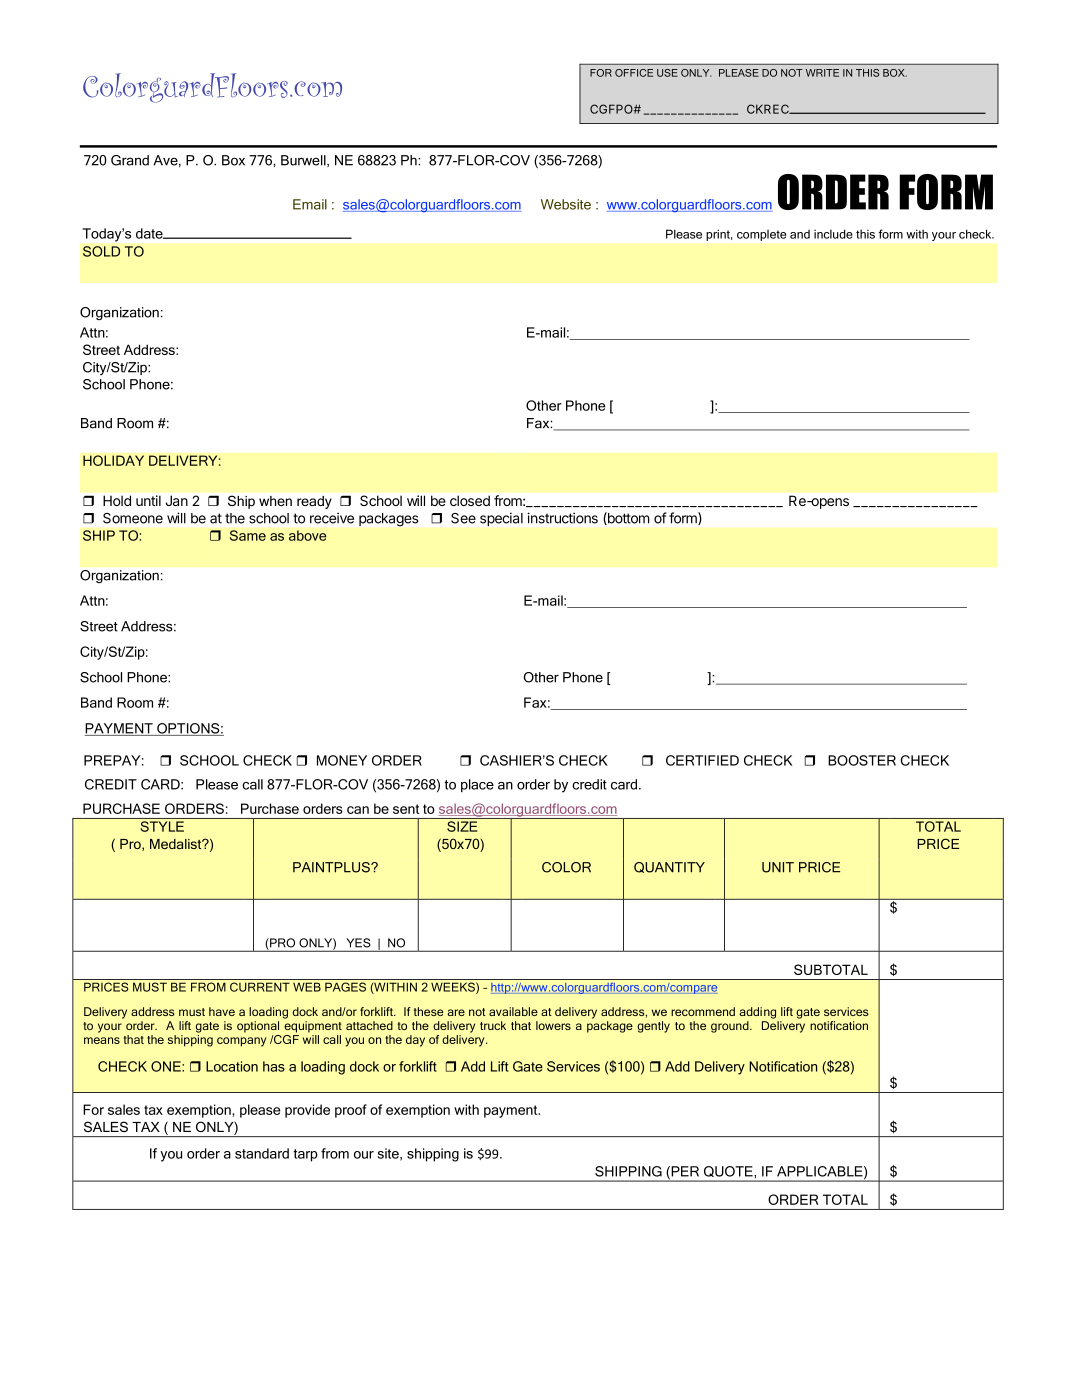  Describe the element at coordinates (778, 867) in the document. I see `UNIT` at that location.
